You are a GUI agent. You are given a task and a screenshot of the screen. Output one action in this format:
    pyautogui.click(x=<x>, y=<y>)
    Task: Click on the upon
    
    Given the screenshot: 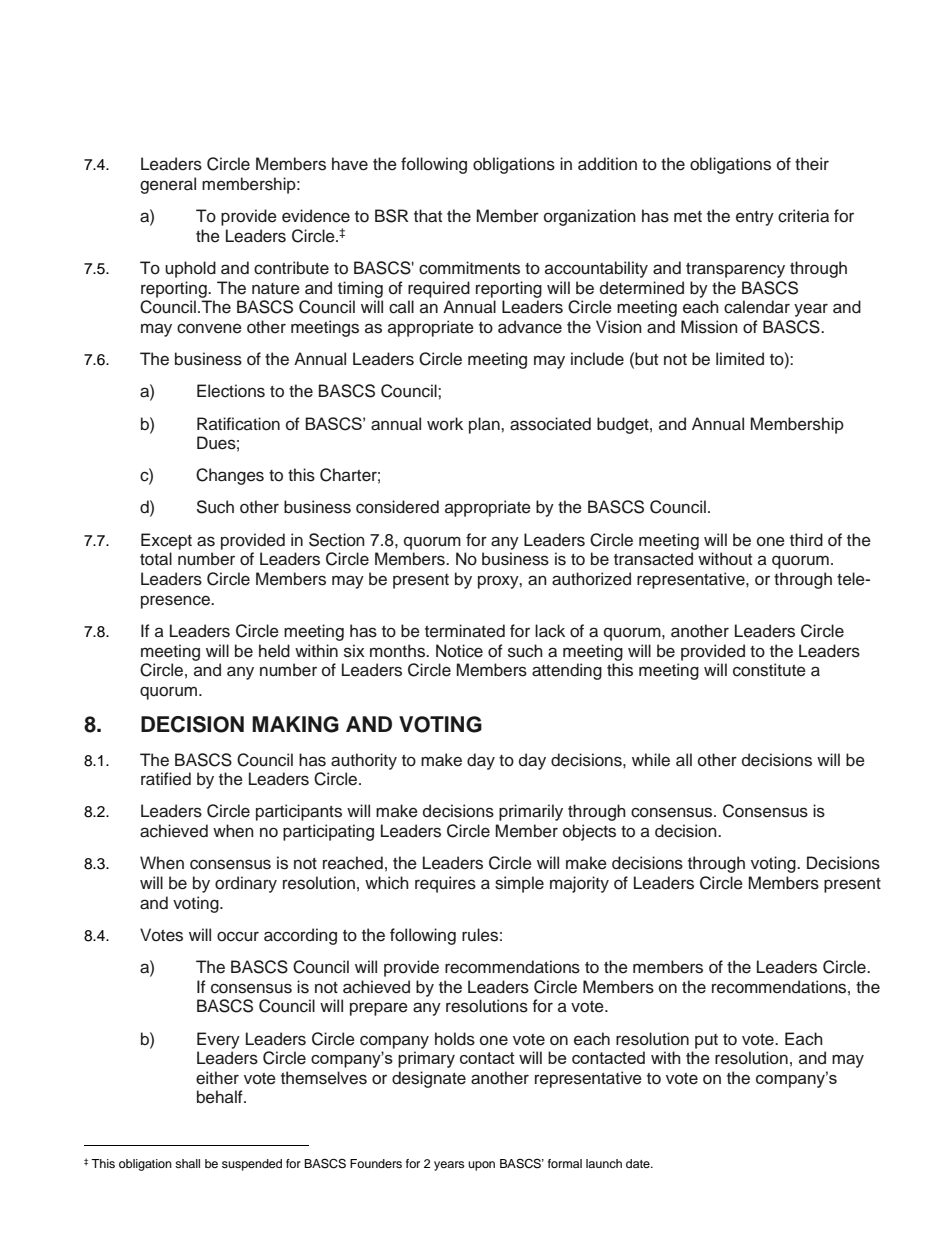 What is the action you would take?
    pyautogui.click(x=481, y=1166)
